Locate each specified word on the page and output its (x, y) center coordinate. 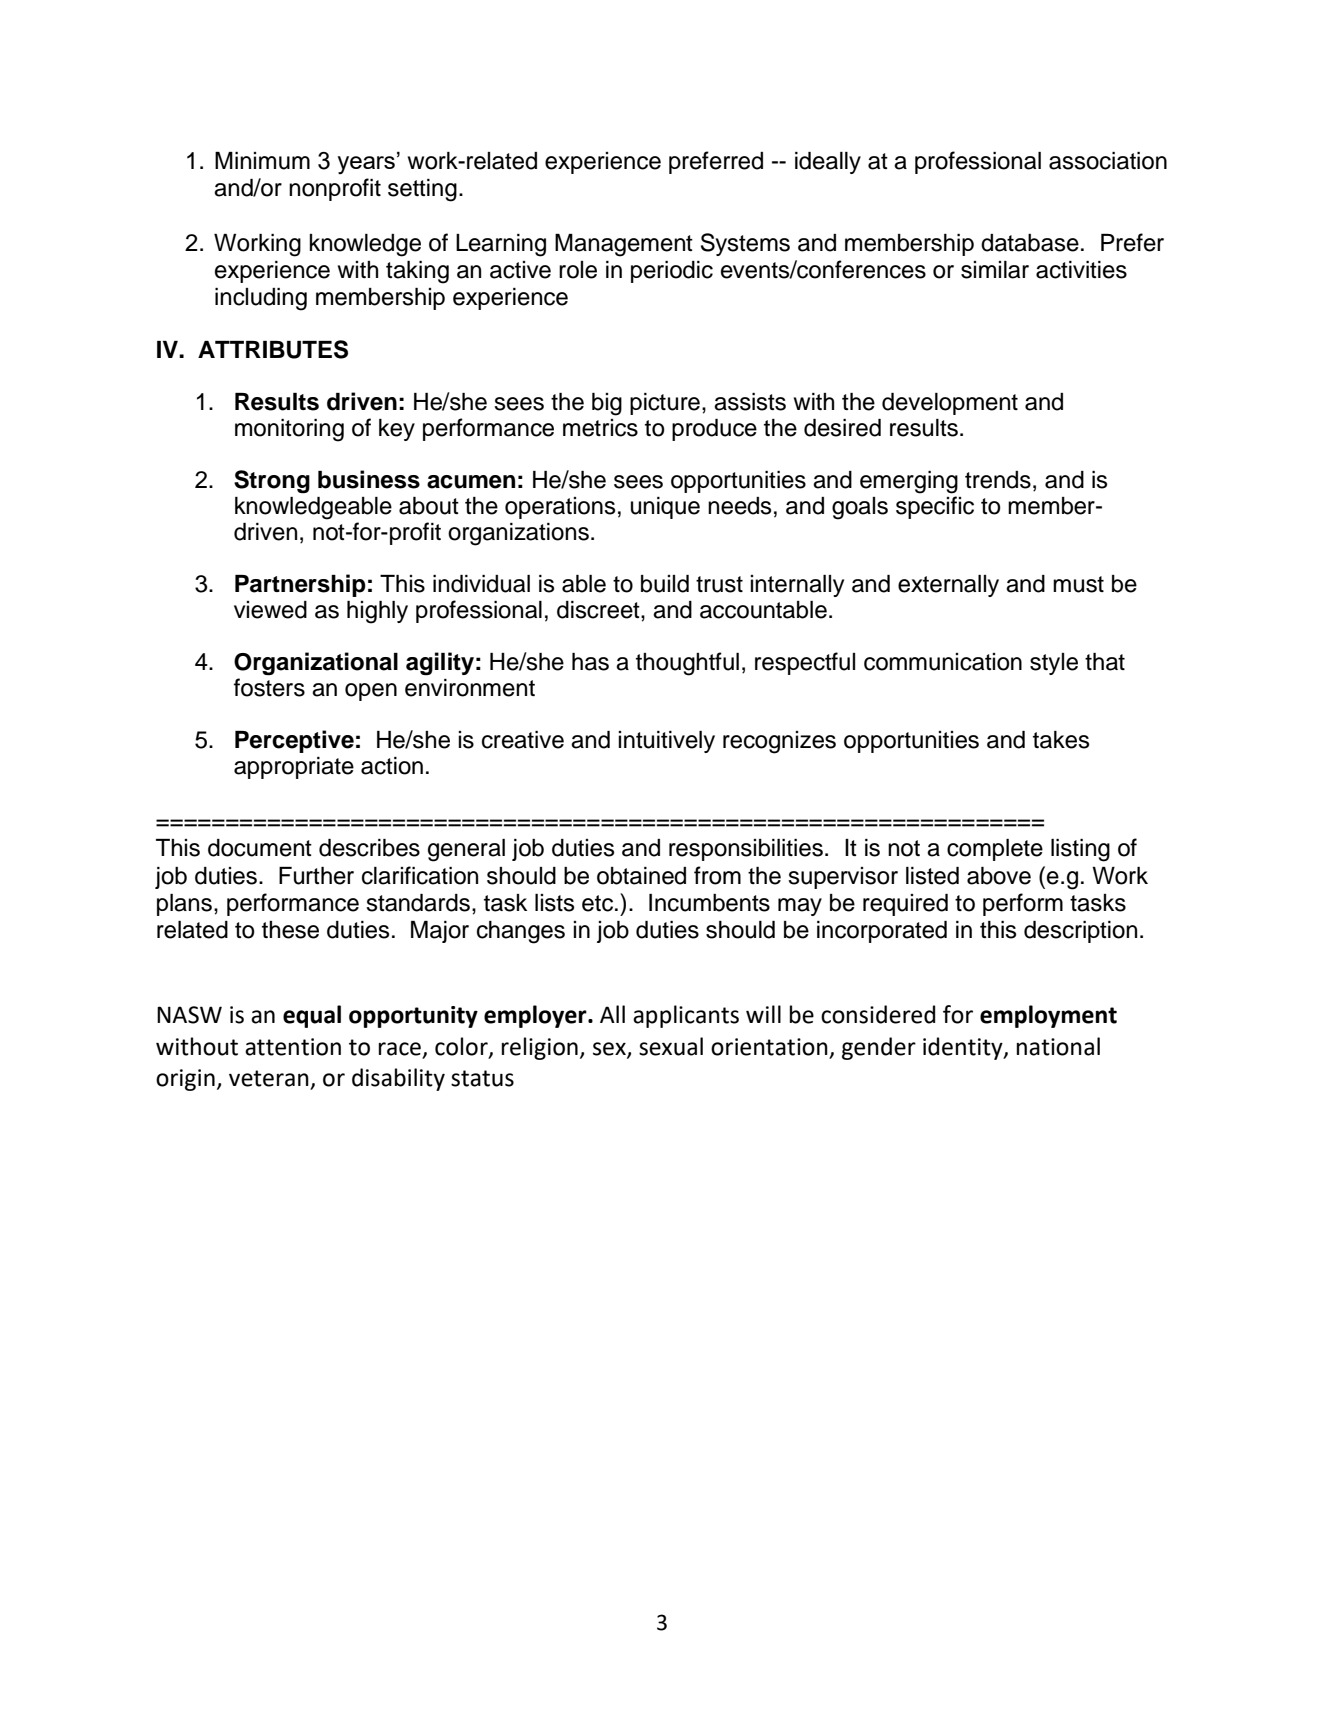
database (1030, 243)
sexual (671, 1046)
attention (293, 1047)
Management (624, 245)
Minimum (262, 161)
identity (964, 1048)
